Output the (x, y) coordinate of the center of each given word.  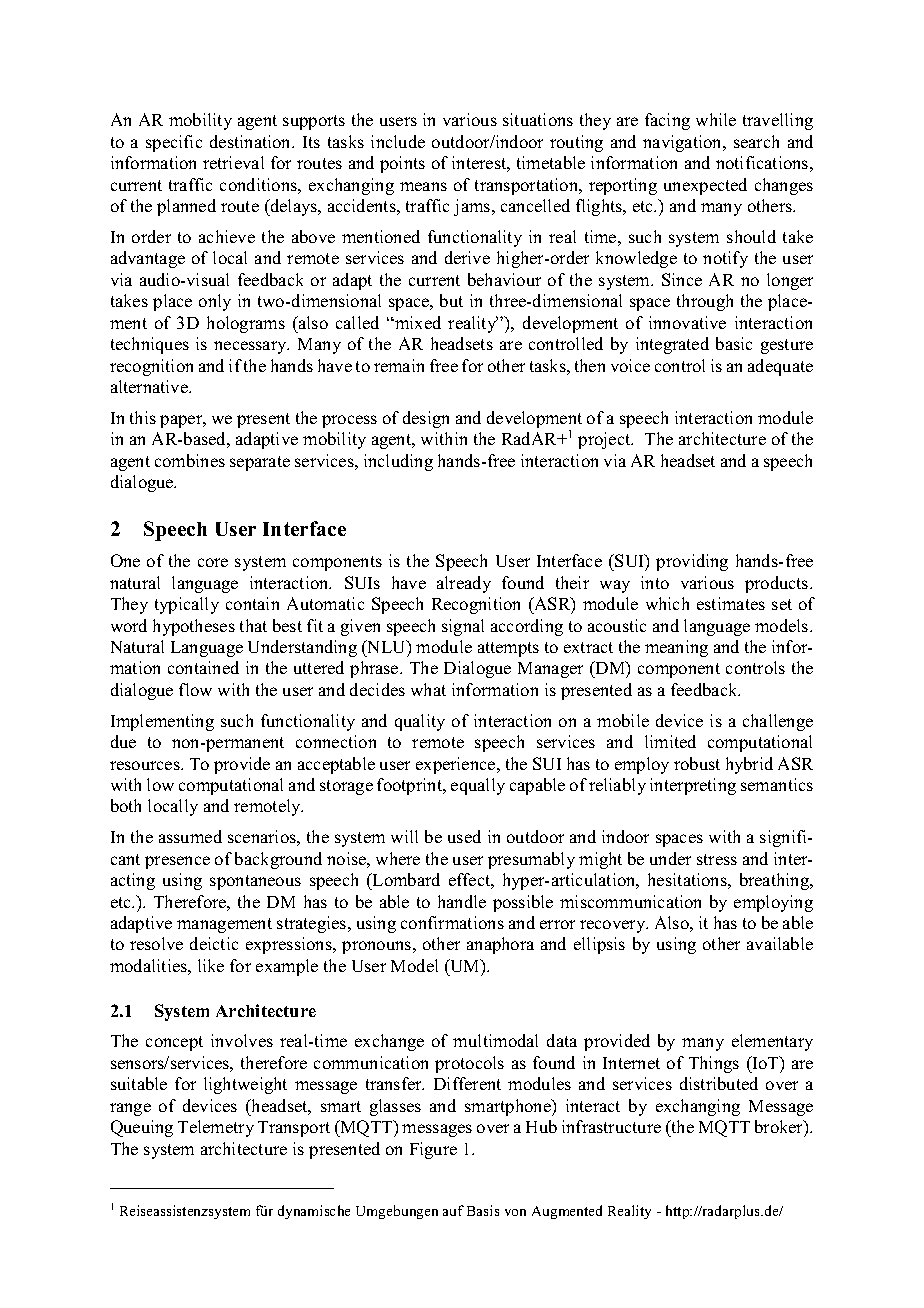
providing (692, 562)
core (213, 562)
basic (734, 343)
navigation (683, 143)
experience (457, 765)
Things (714, 1064)
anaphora (500, 945)
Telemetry (216, 1128)
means (423, 186)
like (211, 965)
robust (697, 763)
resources (146, 765)
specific (174, 143)
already (464, 584)
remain (399, 365)
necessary (251, 347)
